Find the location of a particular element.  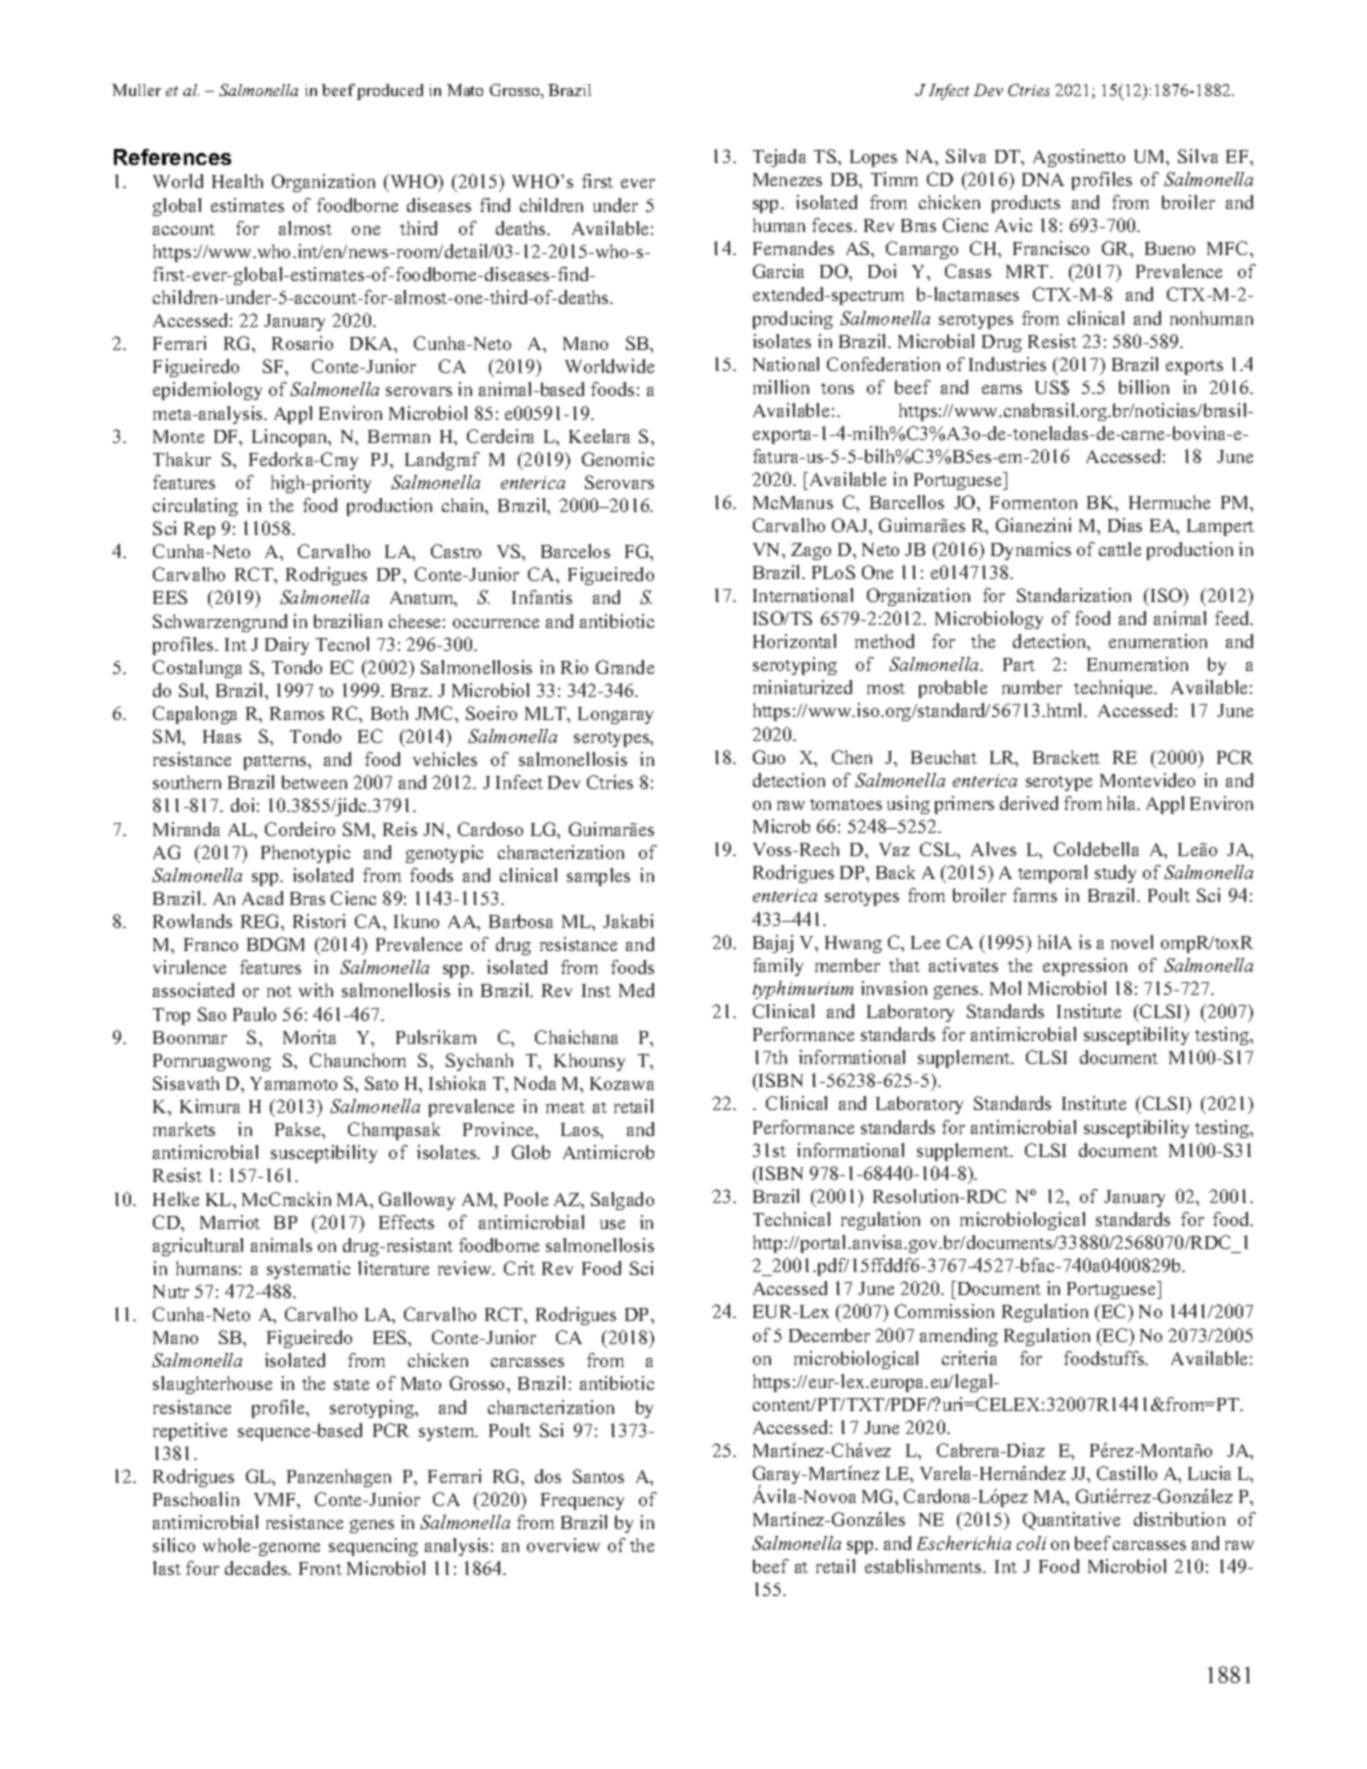

cattle is located at coordinates (1120, 549).
